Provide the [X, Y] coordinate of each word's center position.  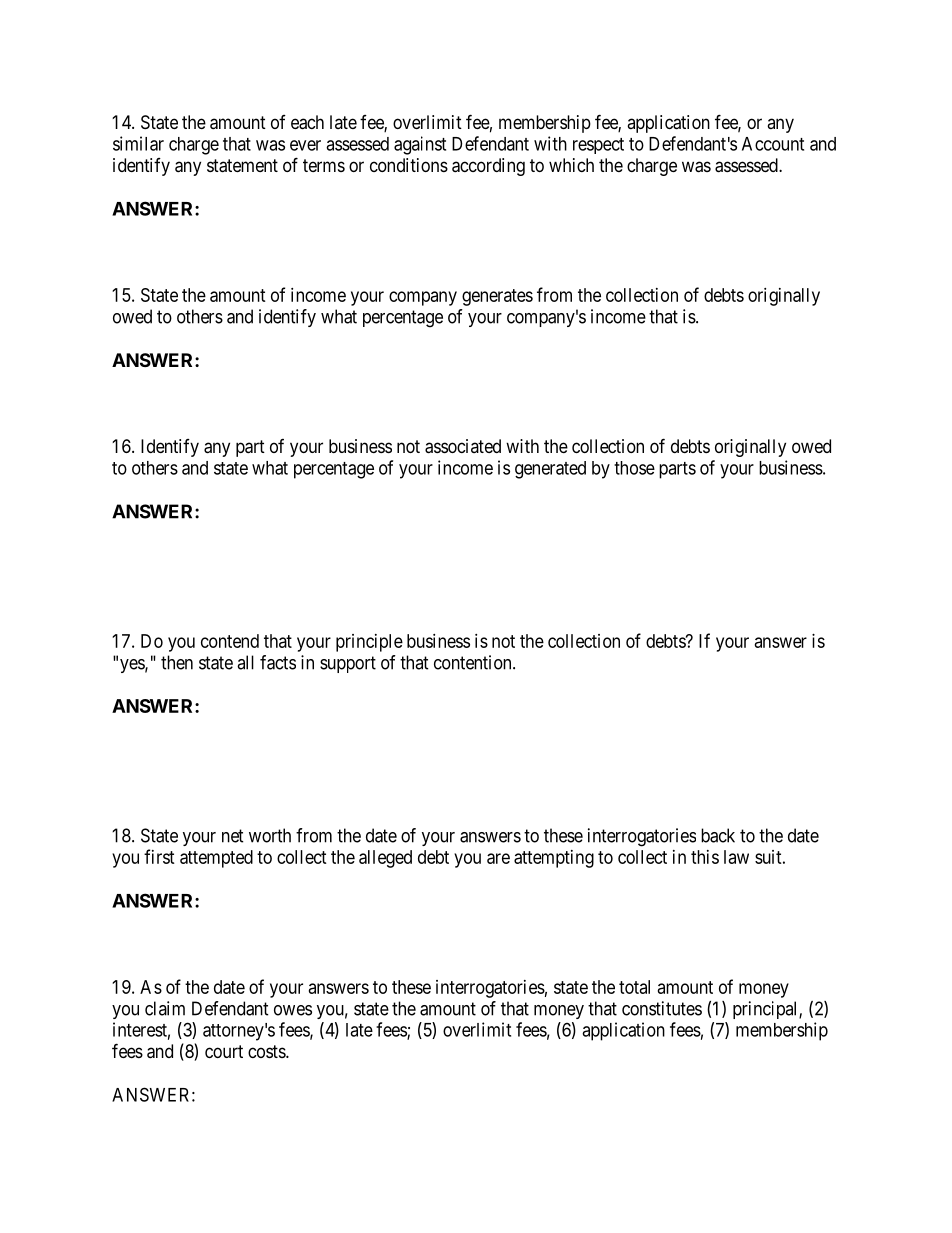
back [718, 835]
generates [497, 297]
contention [474, 662]
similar [138, 143]
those [634, 468]
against [420, 145]
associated [463, 446]
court [224, 1051]
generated [550, 470]
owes [293, 1010]
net [233, 836]
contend [230, 641]
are [498, 858]
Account [773, 144]
